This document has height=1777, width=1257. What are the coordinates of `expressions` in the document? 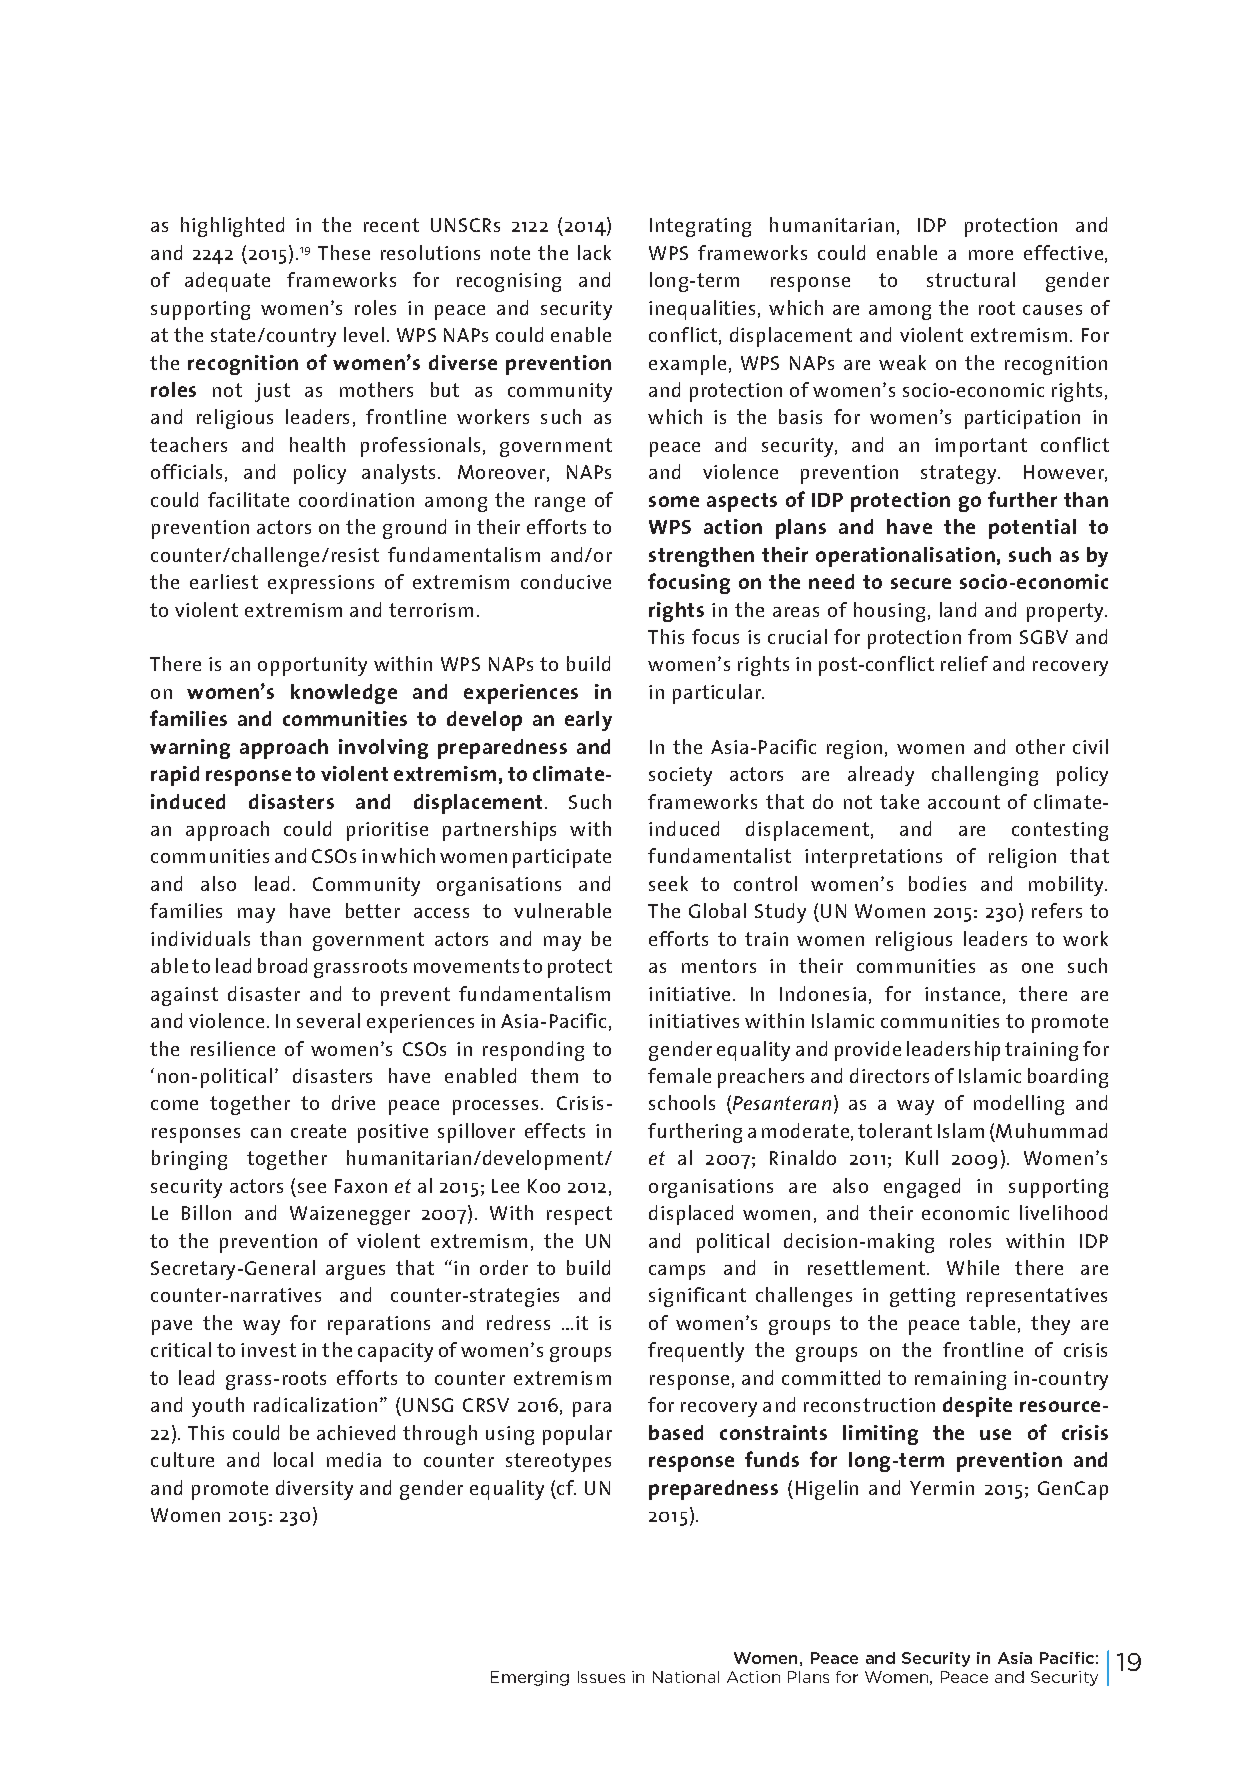 It's located at (321, 584).
